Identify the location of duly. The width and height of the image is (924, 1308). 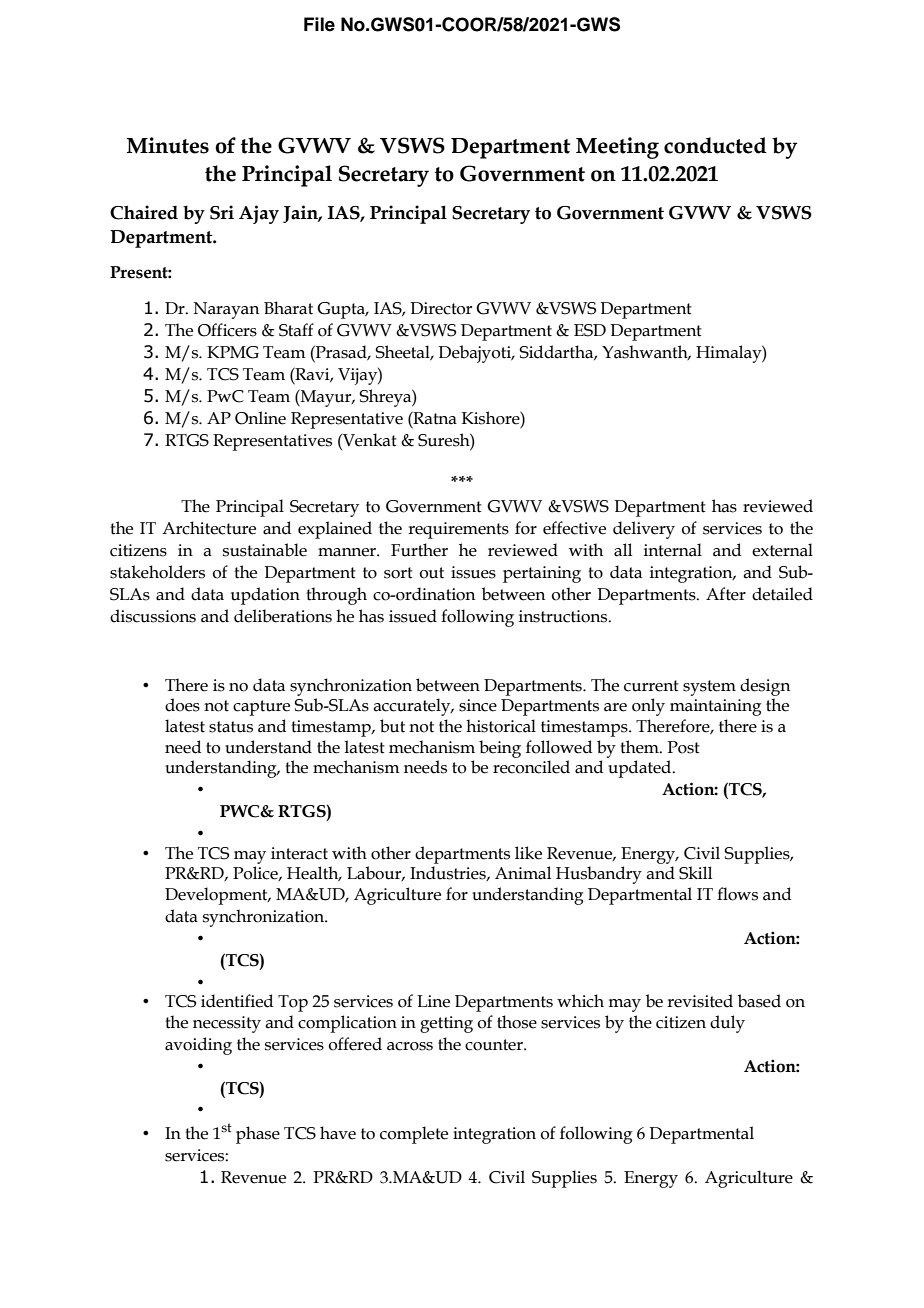
(727, 1024).
